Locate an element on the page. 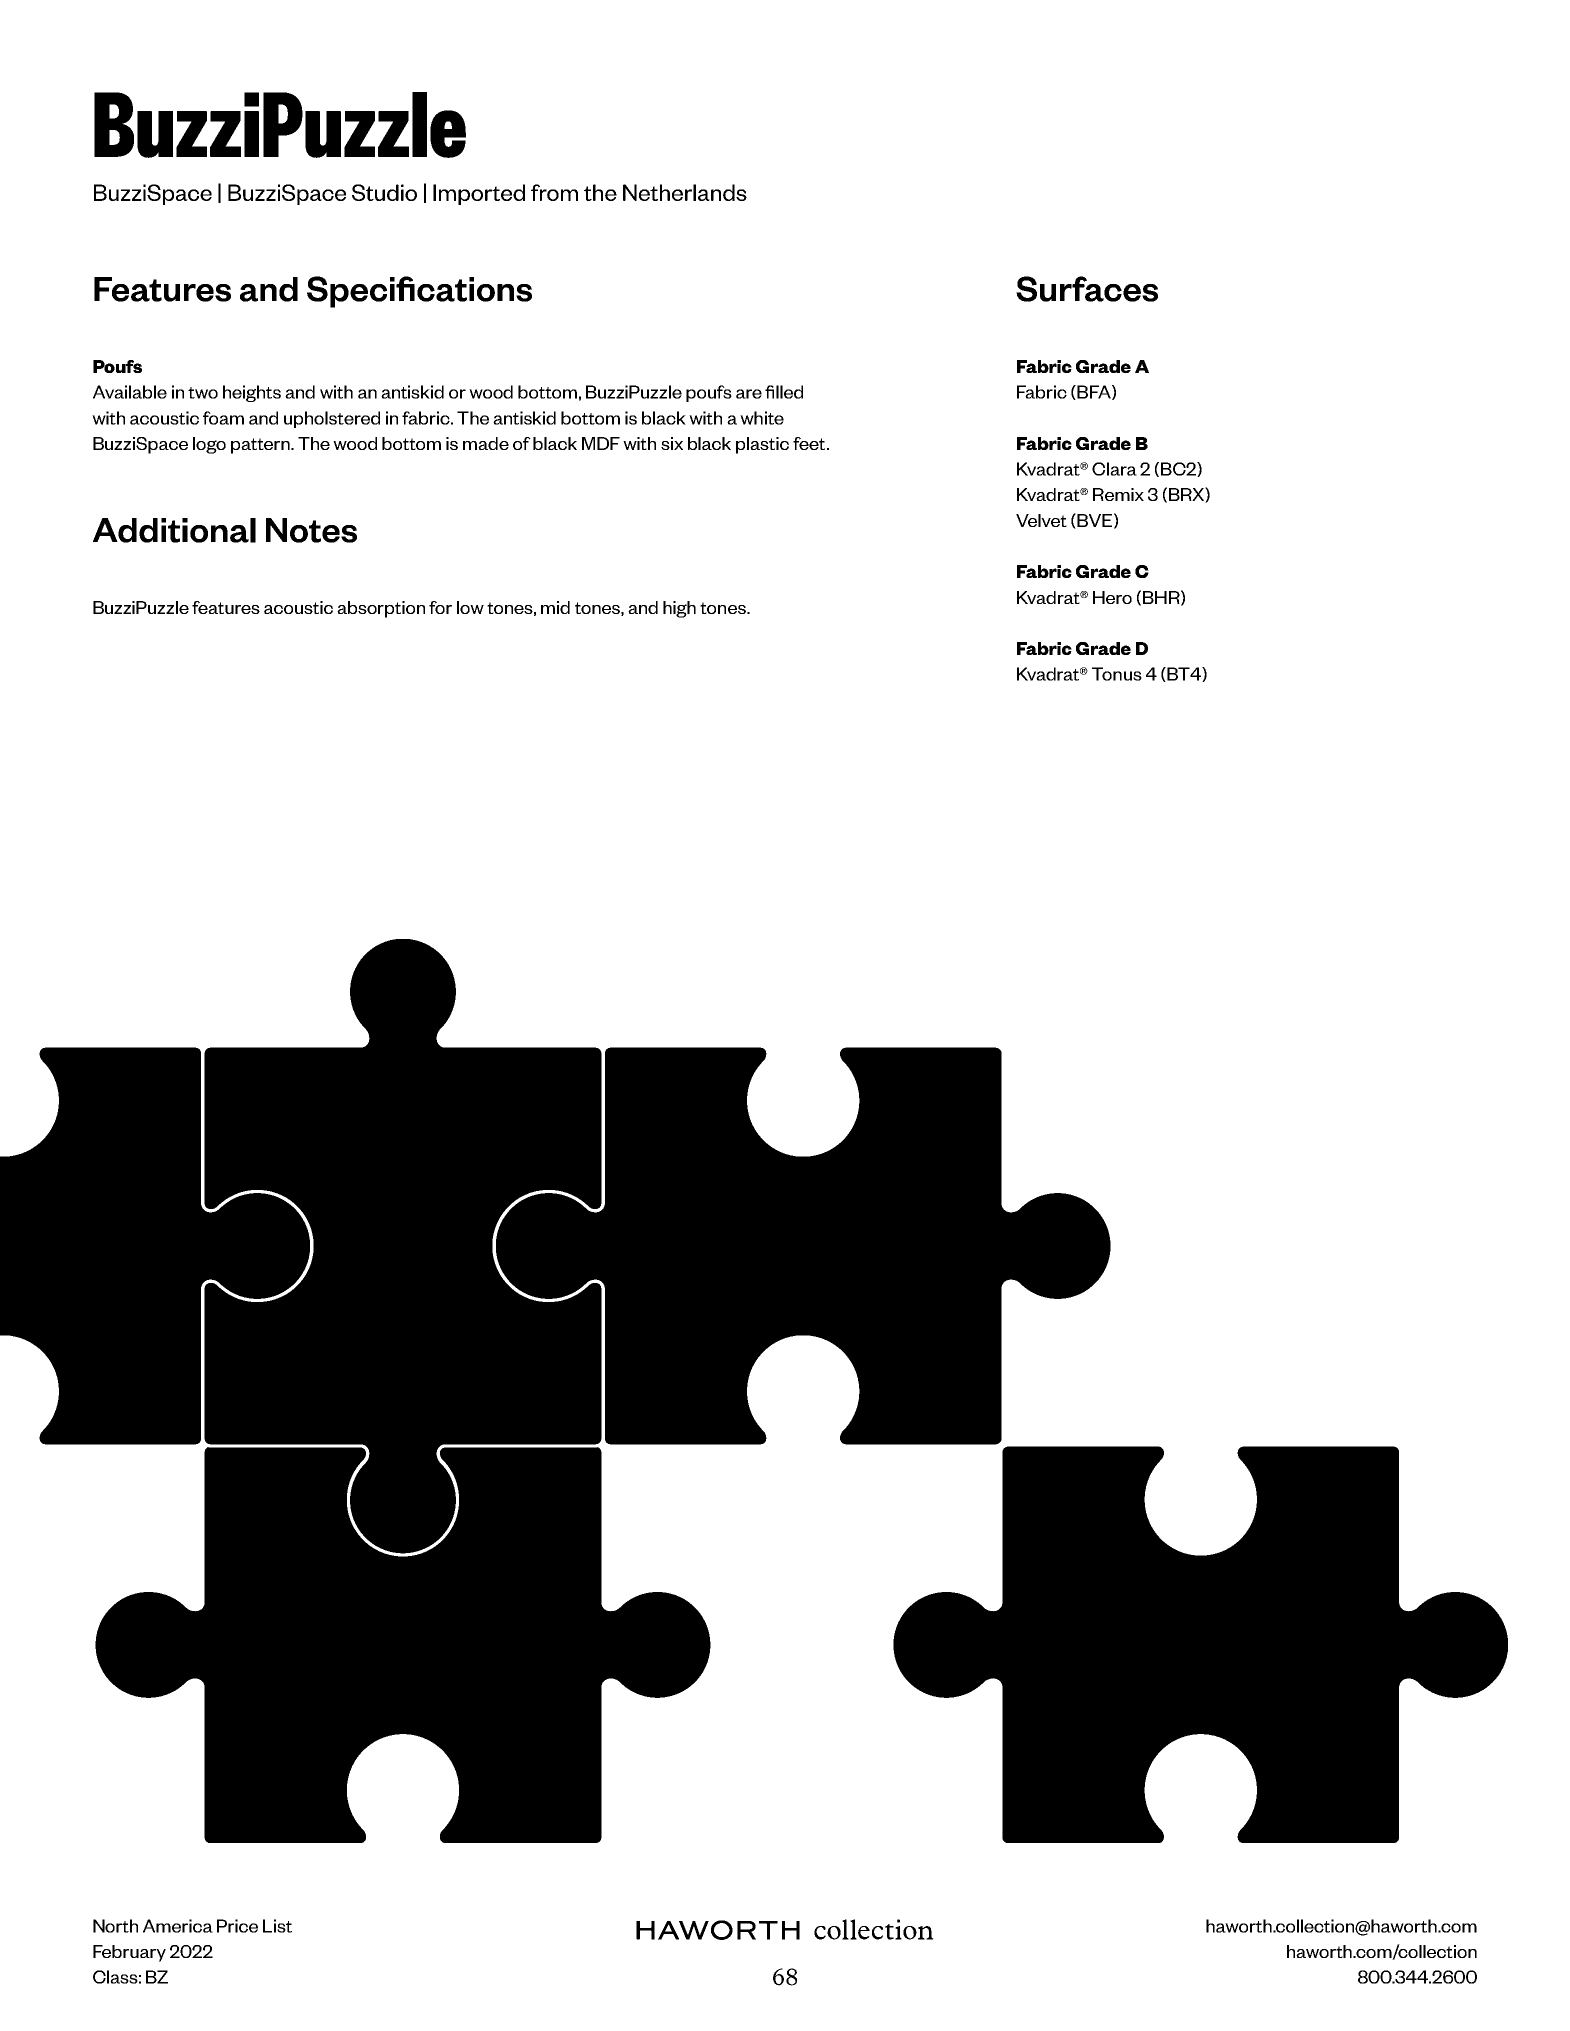 This image has width=1570, height=2031. List is located at coordinates (277, 1926).
